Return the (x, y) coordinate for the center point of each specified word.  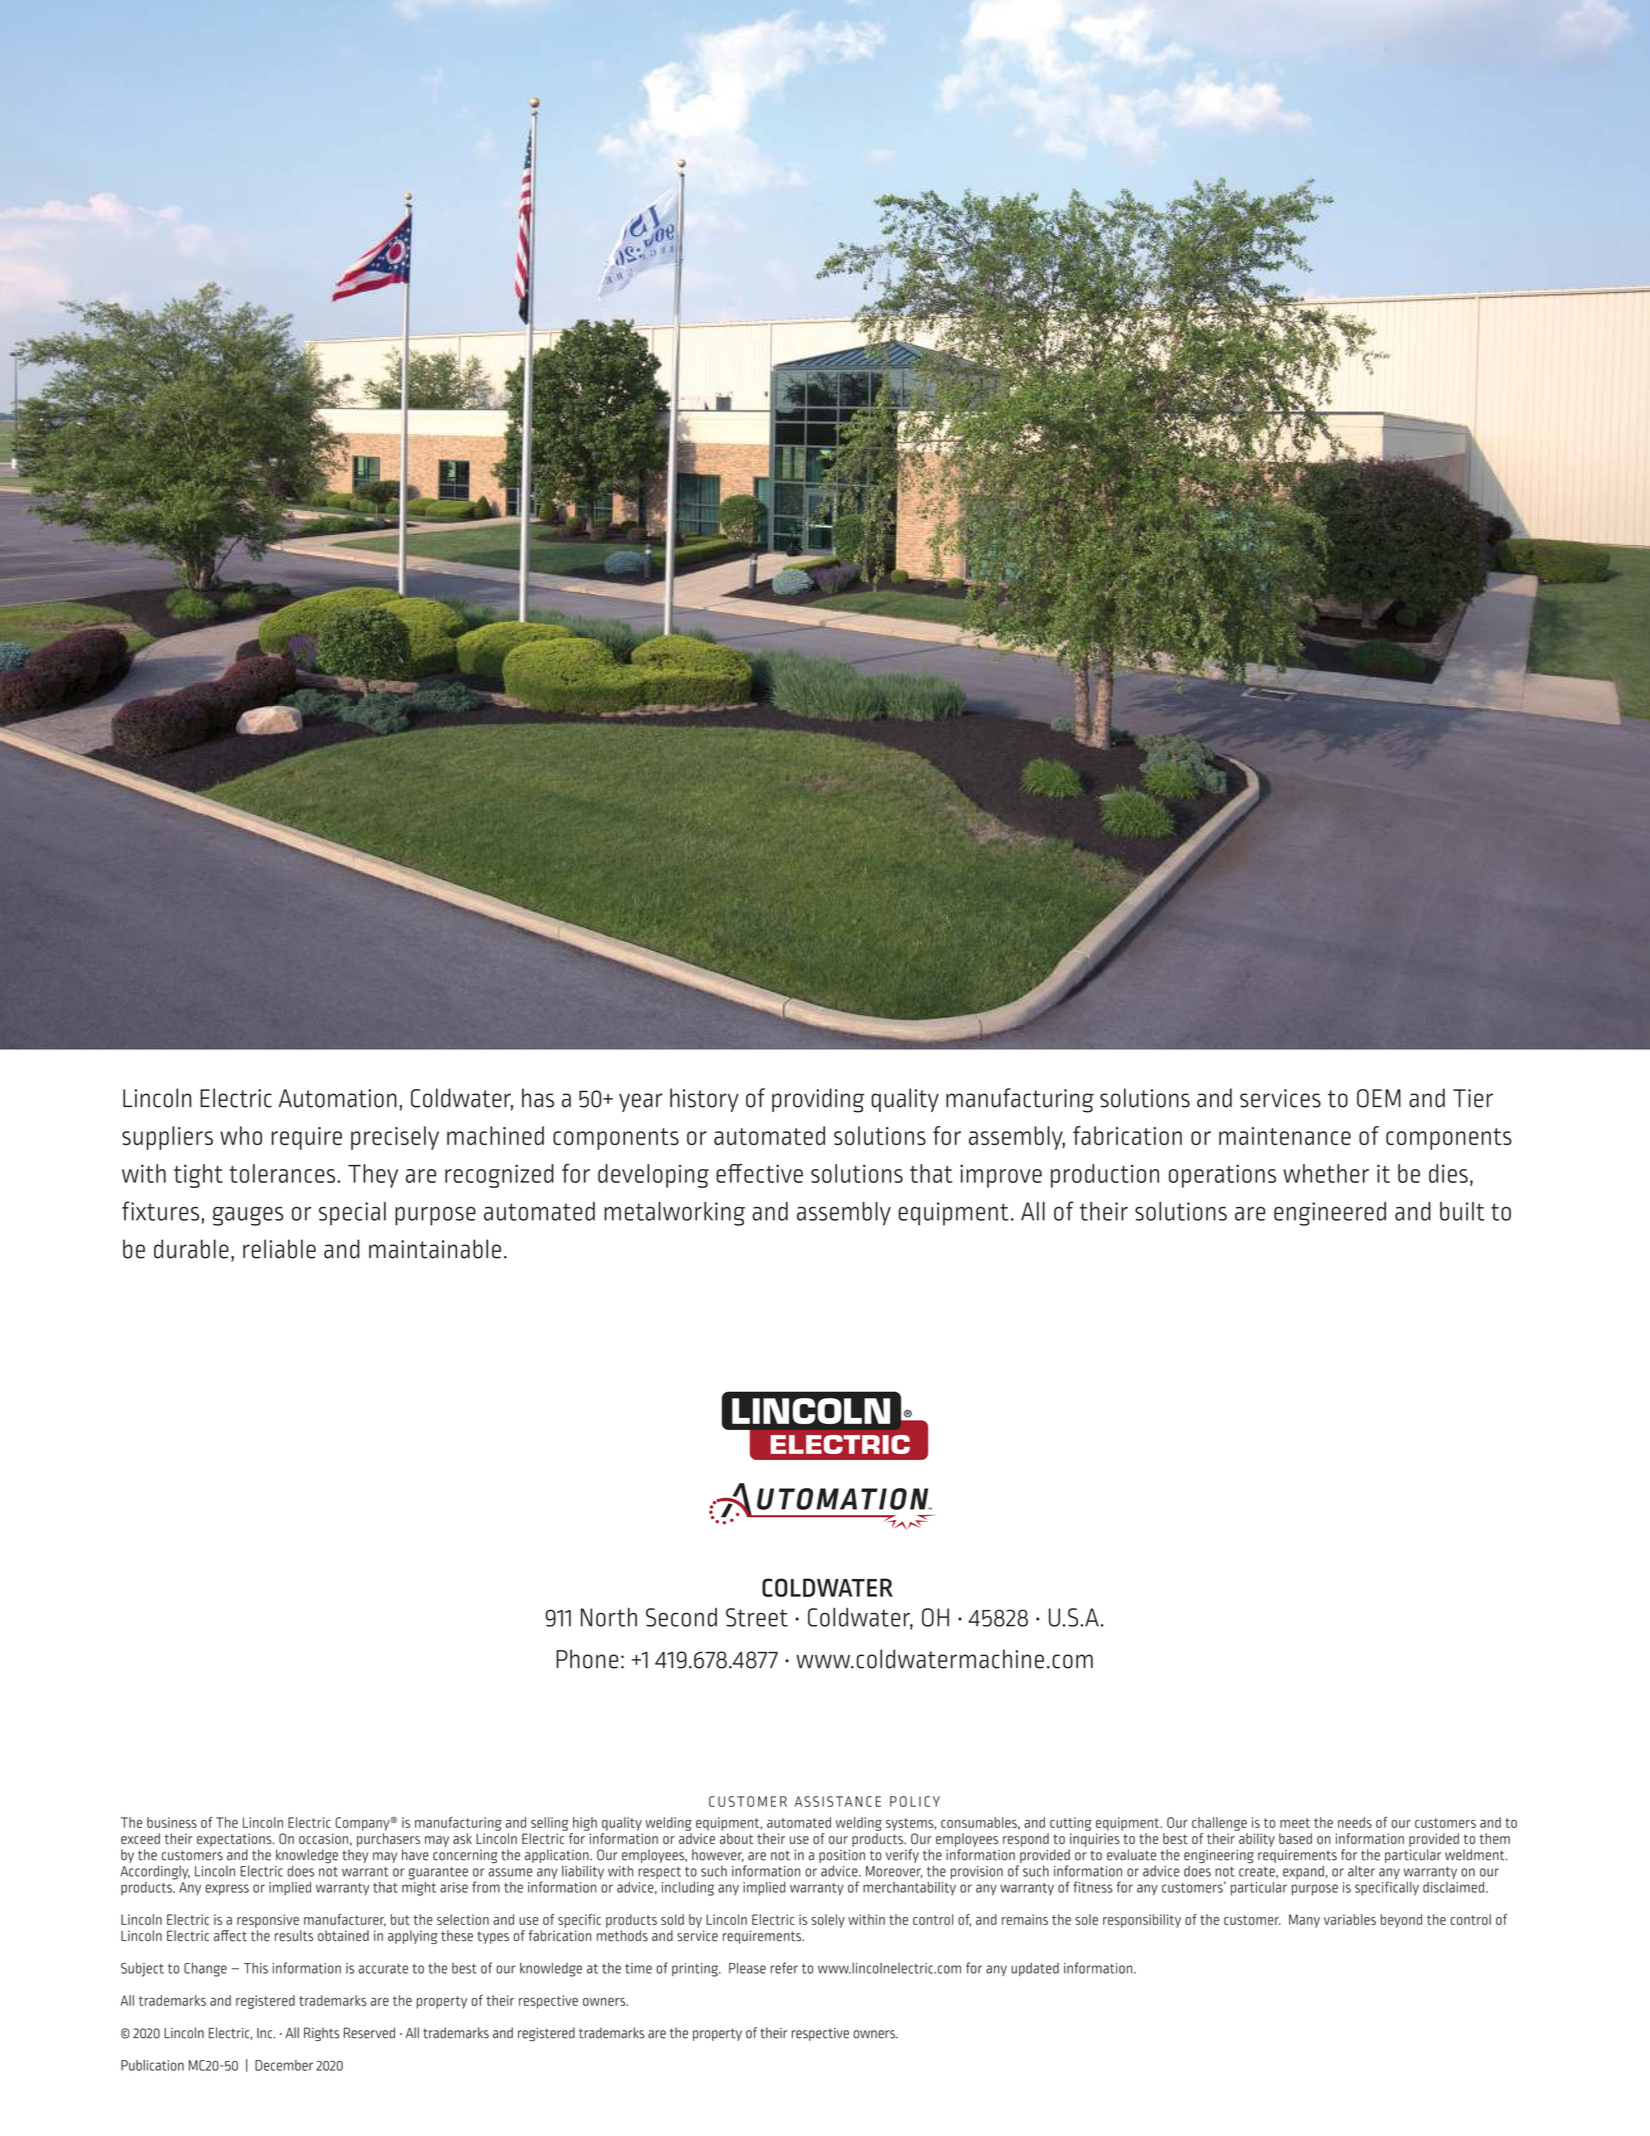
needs (1355, 1822)
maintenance (1285, 1136)
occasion (323, 1838)
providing (818, 1100)
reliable (279, 1249)
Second (681, 1617)
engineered (1330, 1214)
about (736, 1838)
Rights (321, 2034)
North (609, 1617)
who (241, 1135)
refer (784, 1968)
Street (757, 1617)
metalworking (674, 1214)
